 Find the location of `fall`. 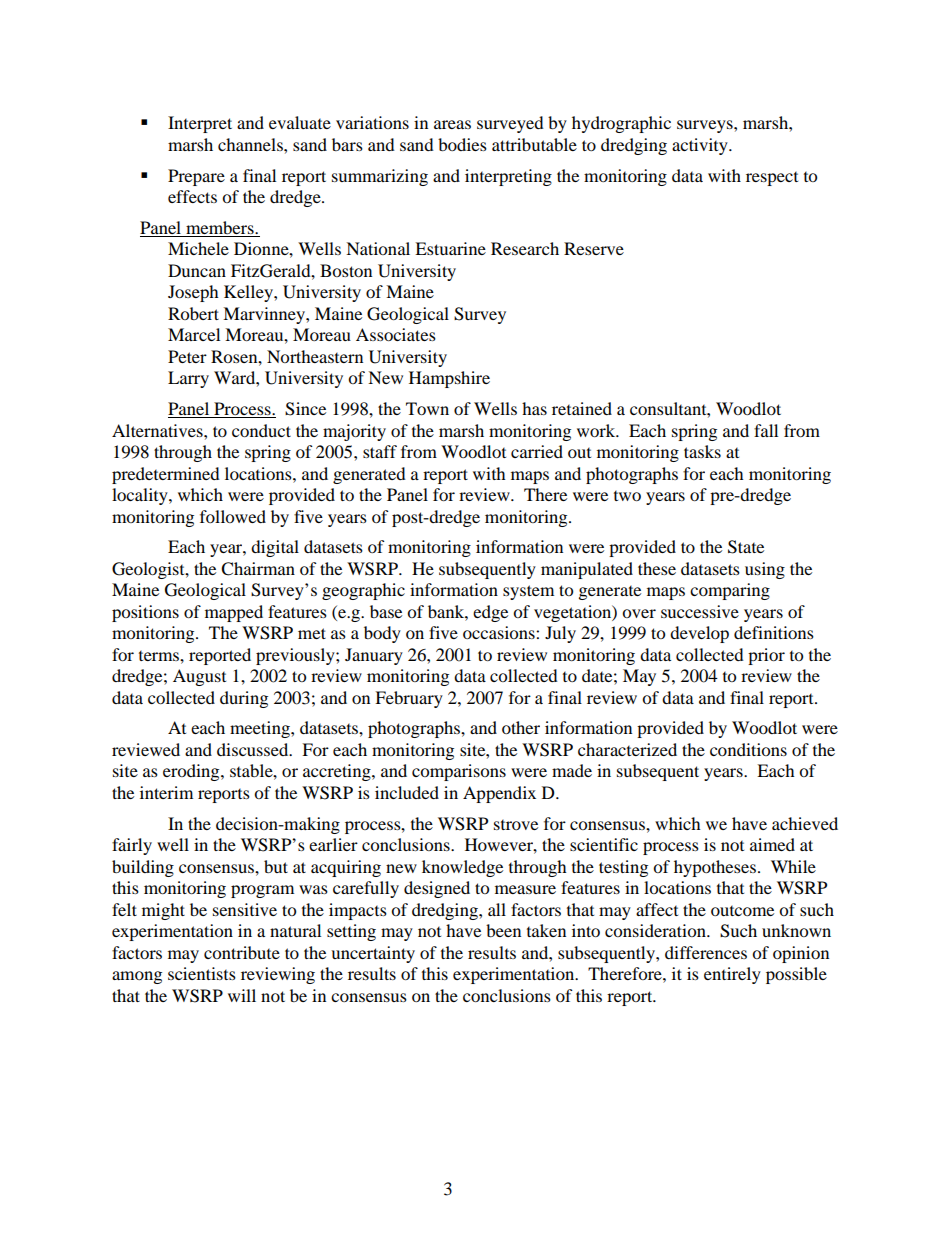

fall is located at coordinates (766, 430).
